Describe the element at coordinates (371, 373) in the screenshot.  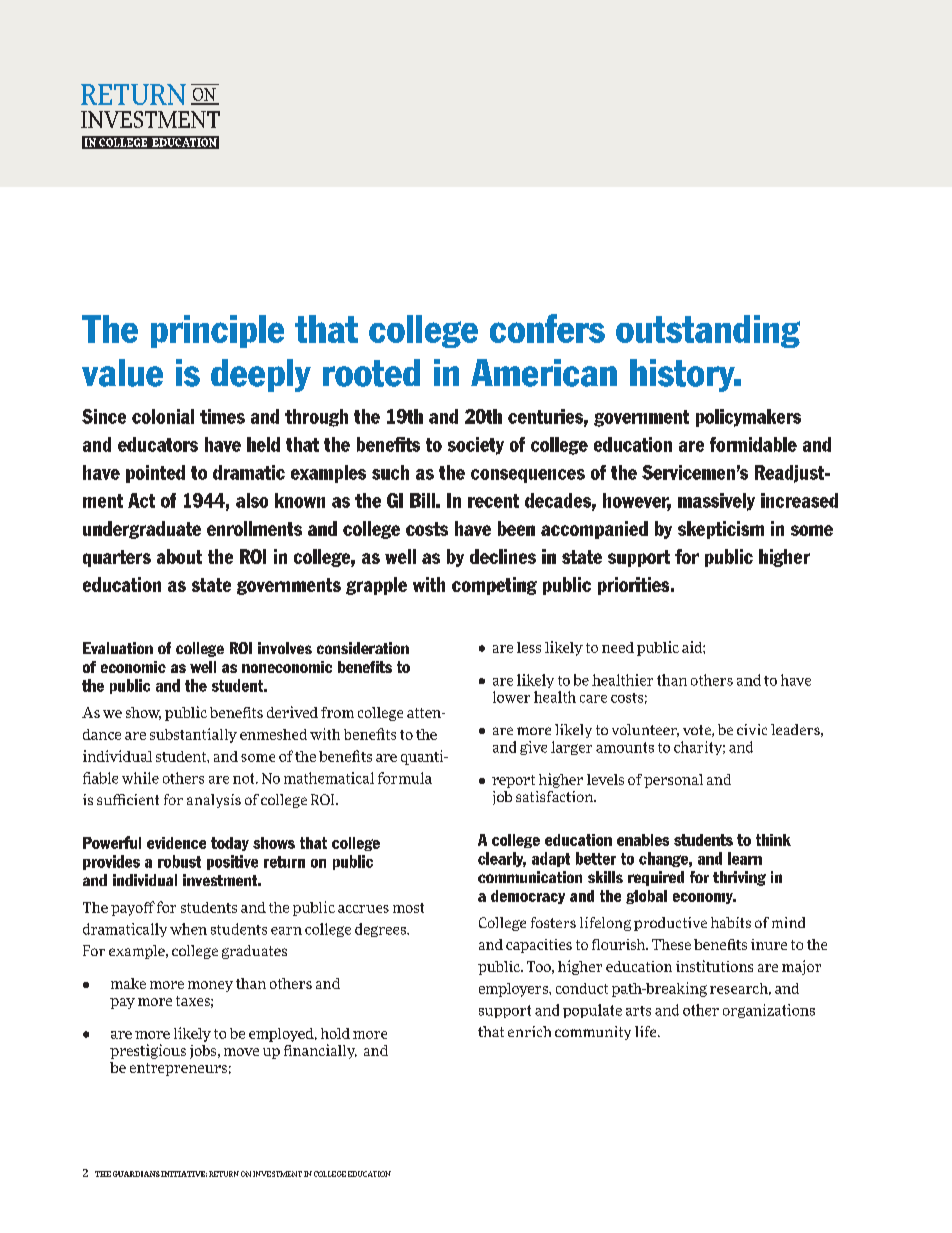
I see `rooted` at that location.
